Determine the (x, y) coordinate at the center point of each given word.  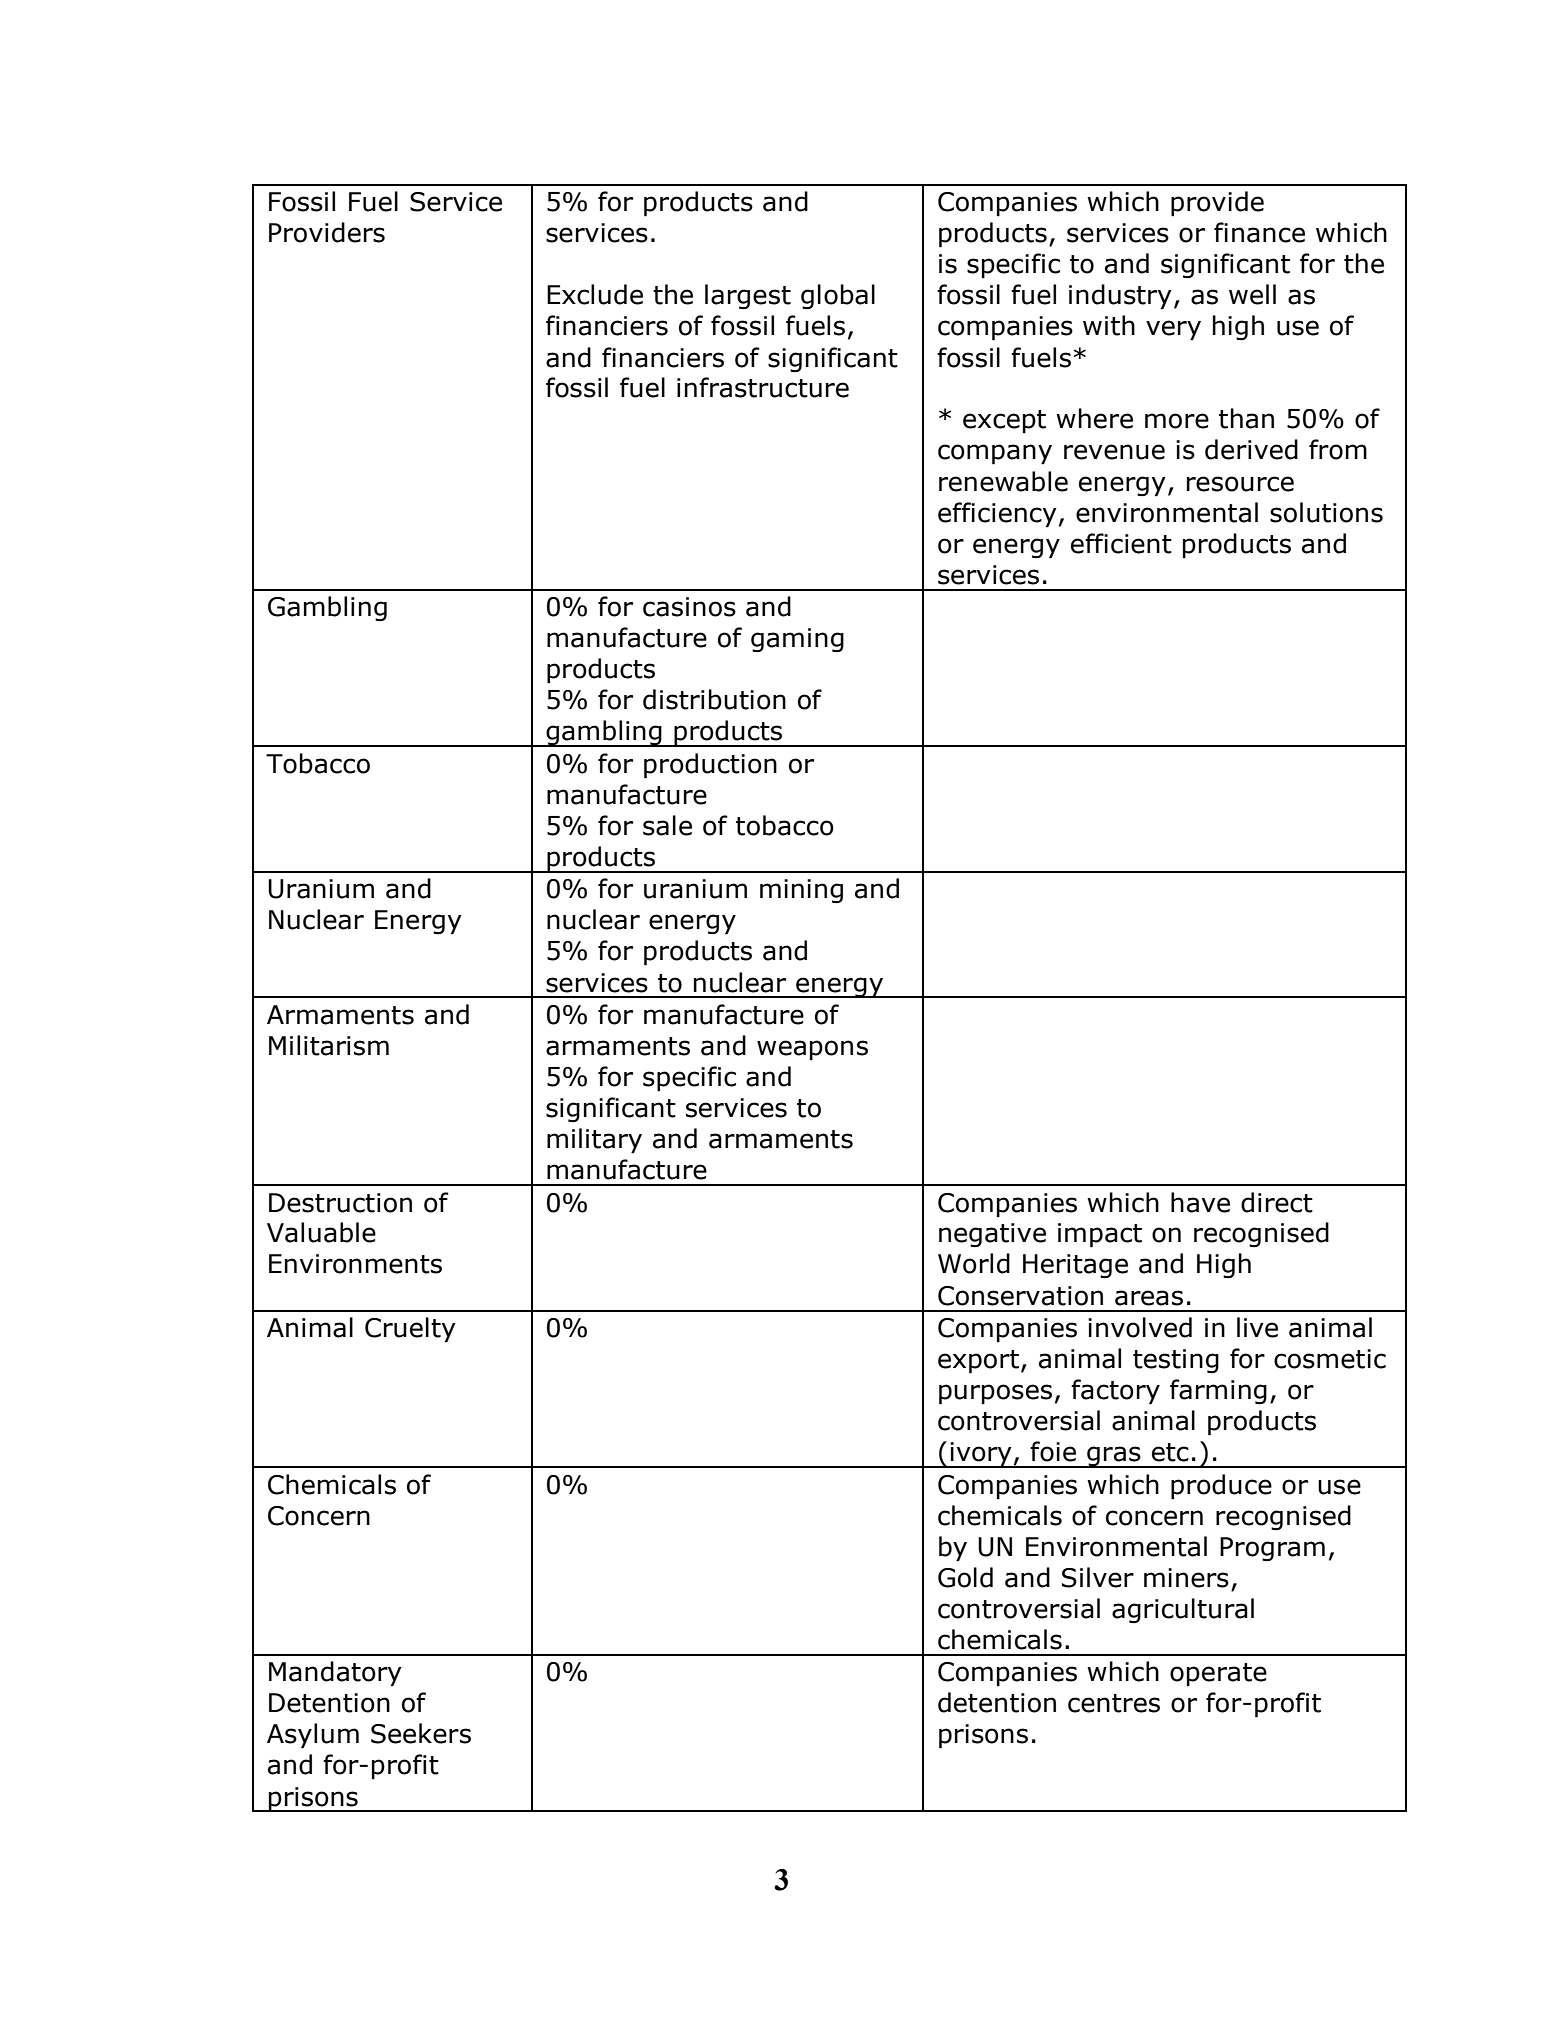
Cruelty (410, 1330)
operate (1218, 1675)
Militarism (329, 1045)
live (1257, 1327)
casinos (689, 607)
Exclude (595, 294)
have (1200, 1202)
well (1252, 294)
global (838, 296)
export (978, 1362)
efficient (1121, 543)
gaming (797, 640)
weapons (812, 1050)
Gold (965, 1577)
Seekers (421, 1733)
